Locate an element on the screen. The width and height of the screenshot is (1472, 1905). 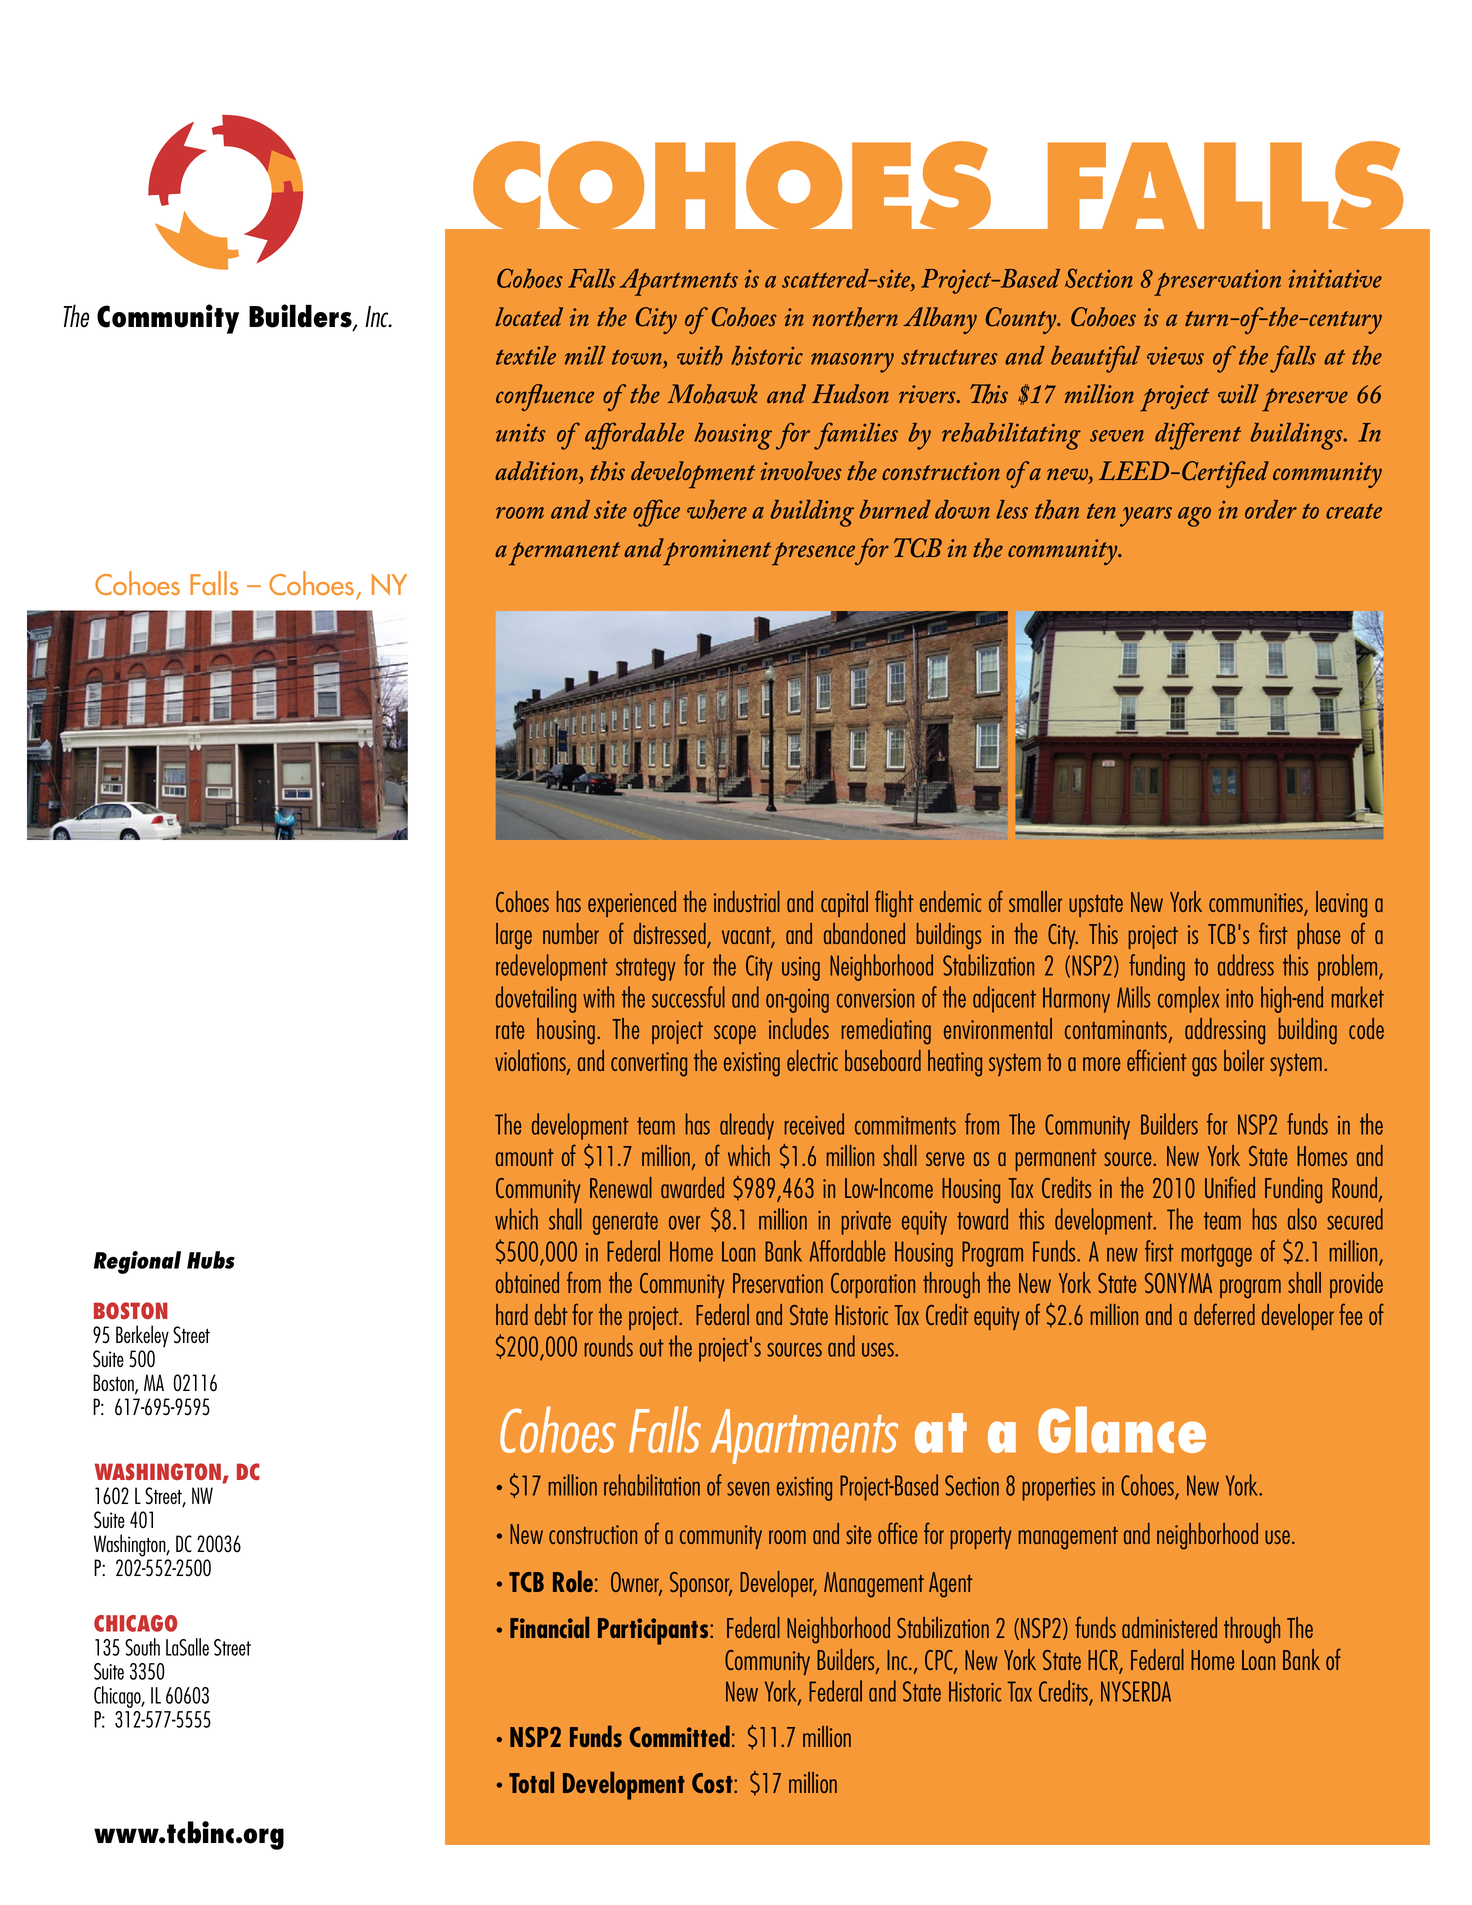
views is located at coordinates (1175, 356).
